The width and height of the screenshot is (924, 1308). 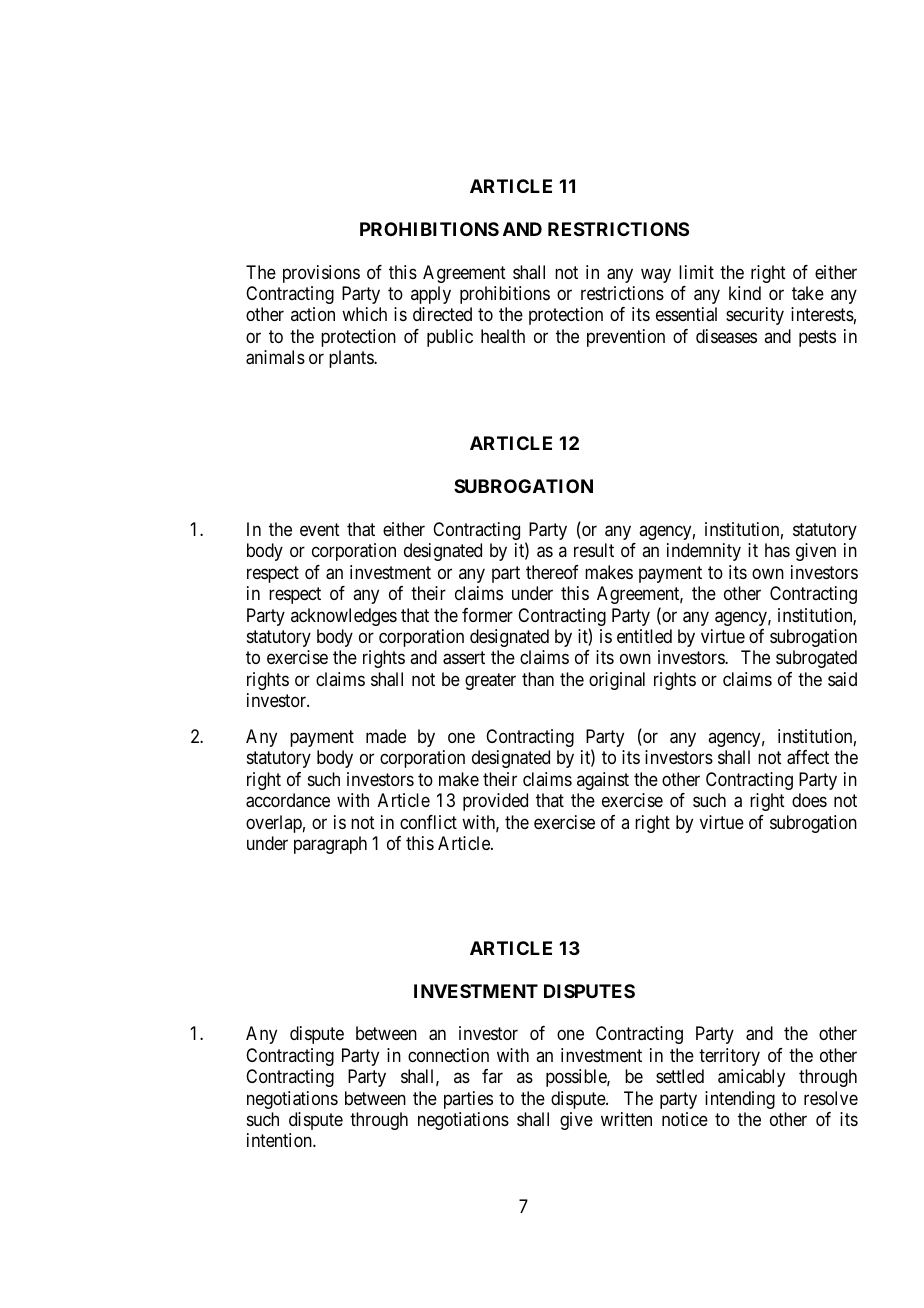 What do you see at coordinates (626, 1119) in the screenshot?
I see `written` at bounding box center [626, 1119].
